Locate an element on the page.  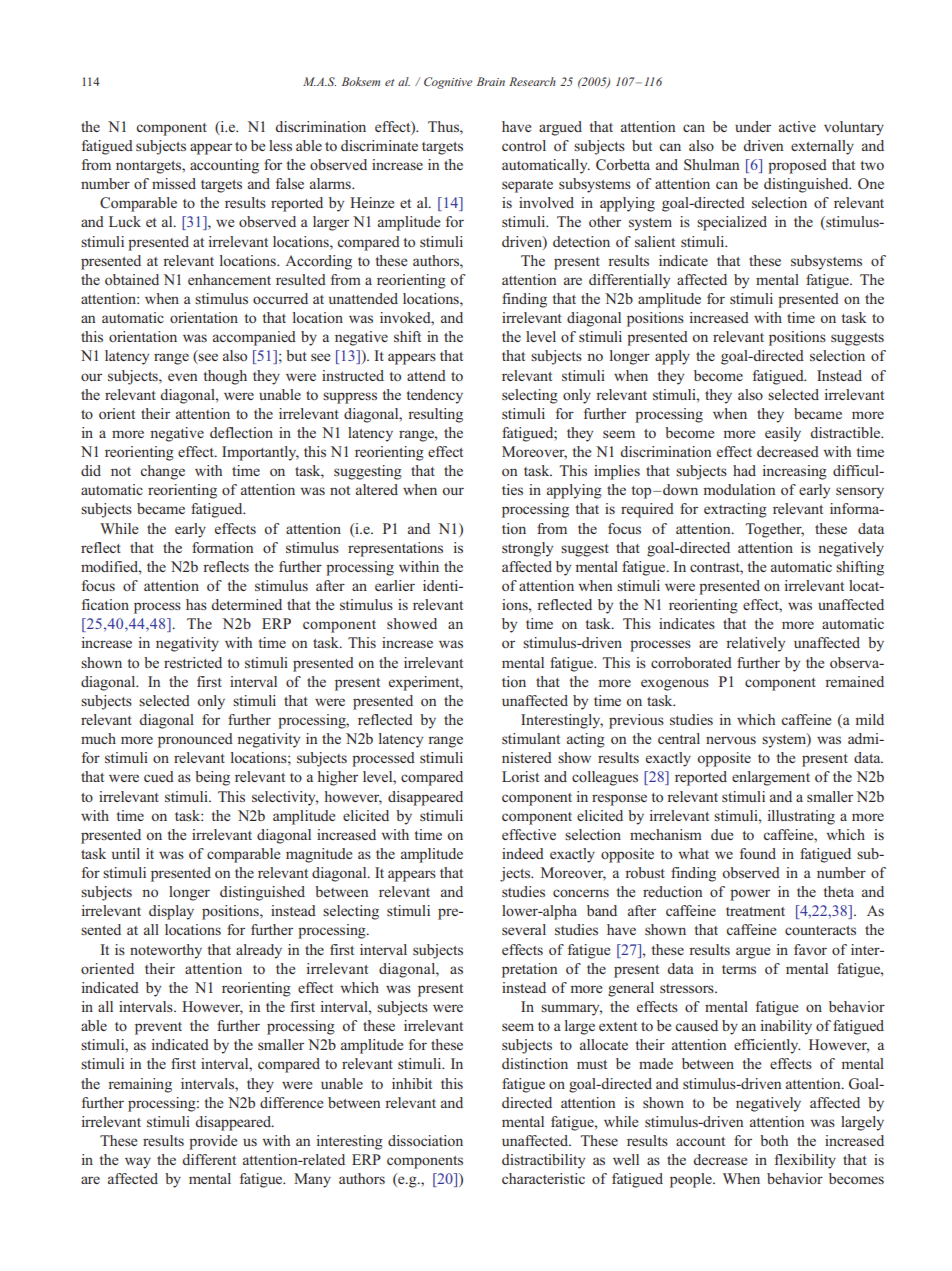
distractibility is located at coordinates (543, 1161).
